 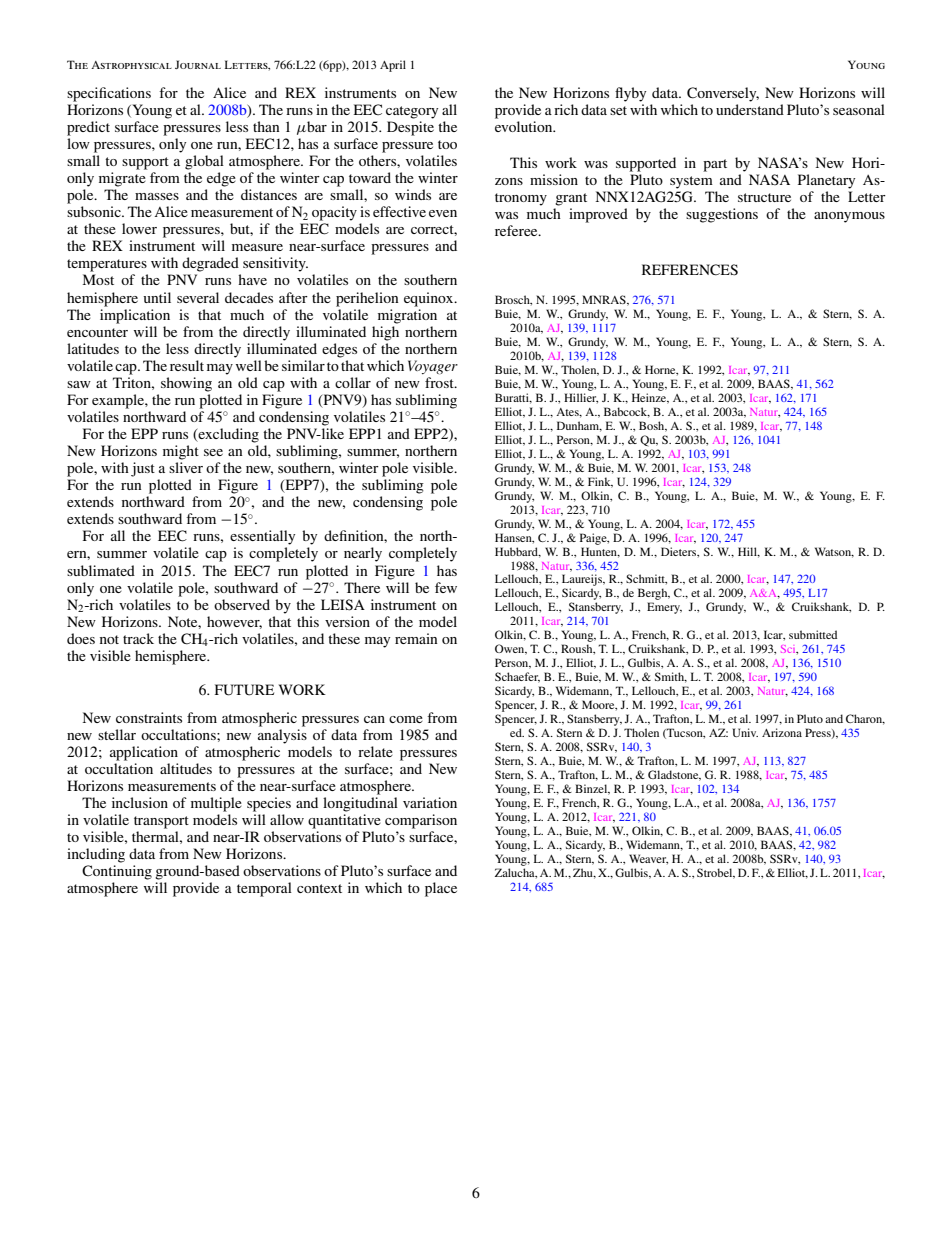 What do you see at coordinates (412, 112) in the screenshot?
I see `category` at bounding box center [412, 112].
